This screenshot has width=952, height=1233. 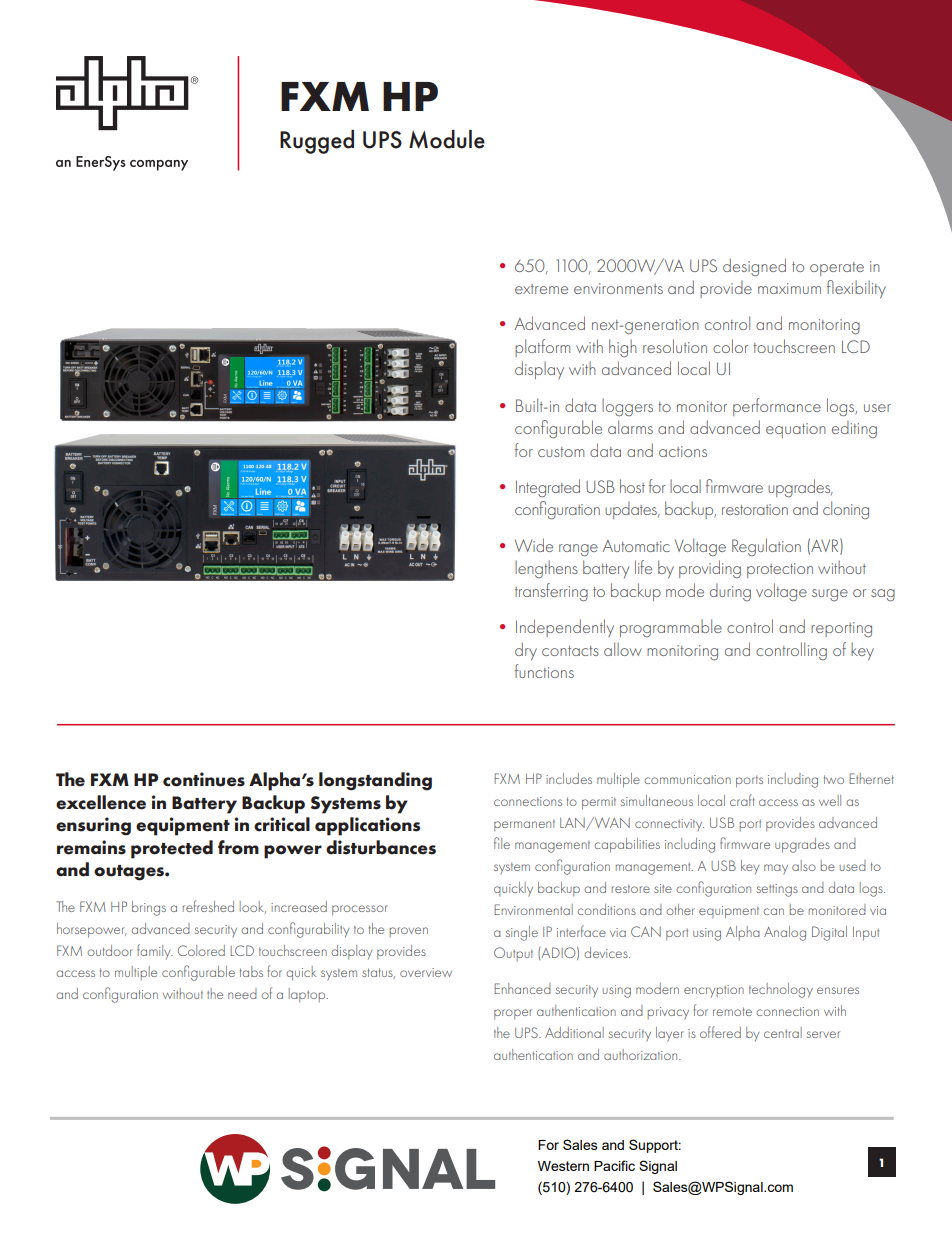 What do you see at coordinates (317, 142) in the screenshot?
I see `Rugged` at bounding box center [317, 142].
